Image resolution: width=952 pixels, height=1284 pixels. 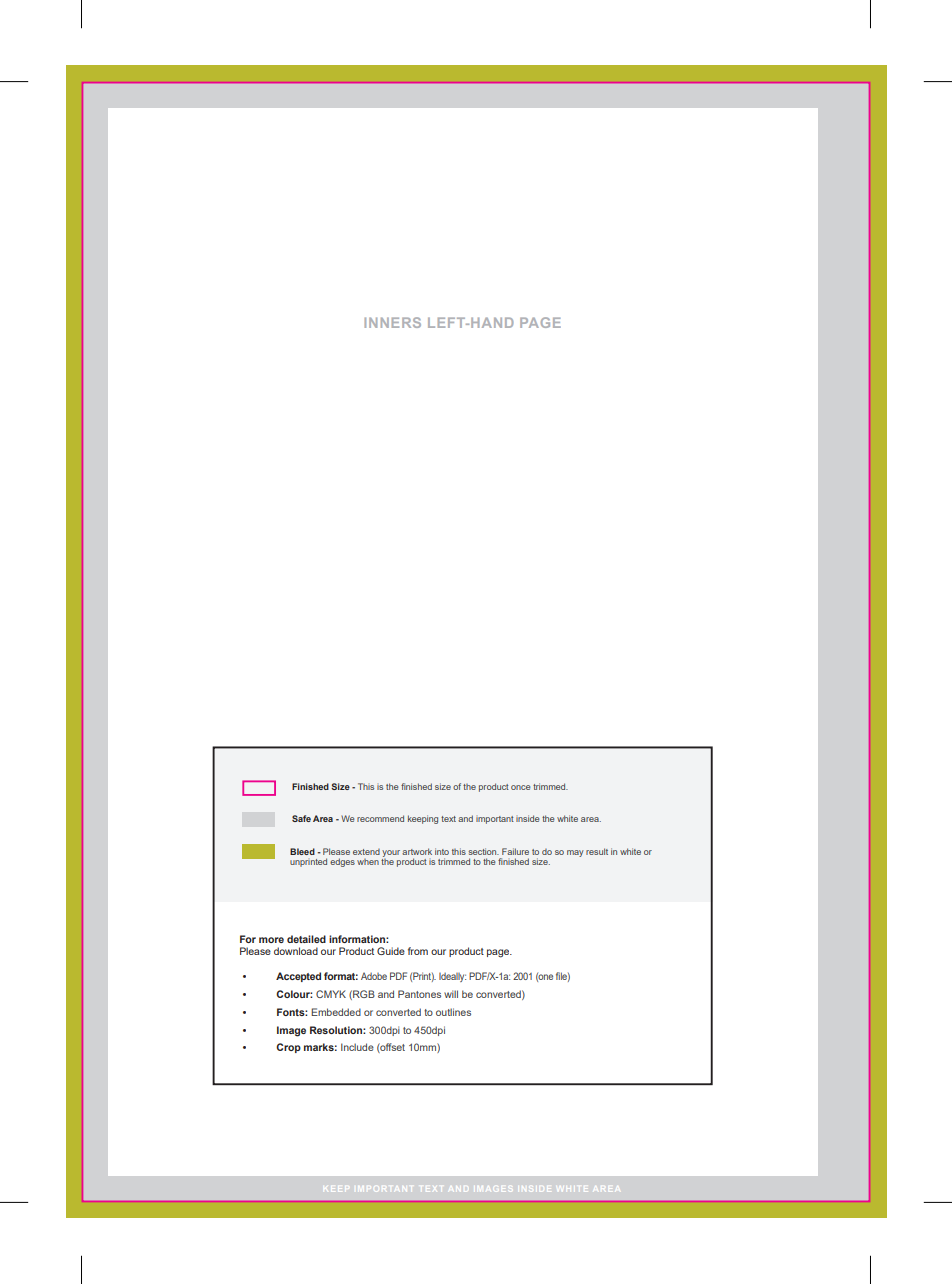 What do you see at coordinates (453, 1012) in the screenshot?
I see `outlines` at bounding box center [453, 1012].
